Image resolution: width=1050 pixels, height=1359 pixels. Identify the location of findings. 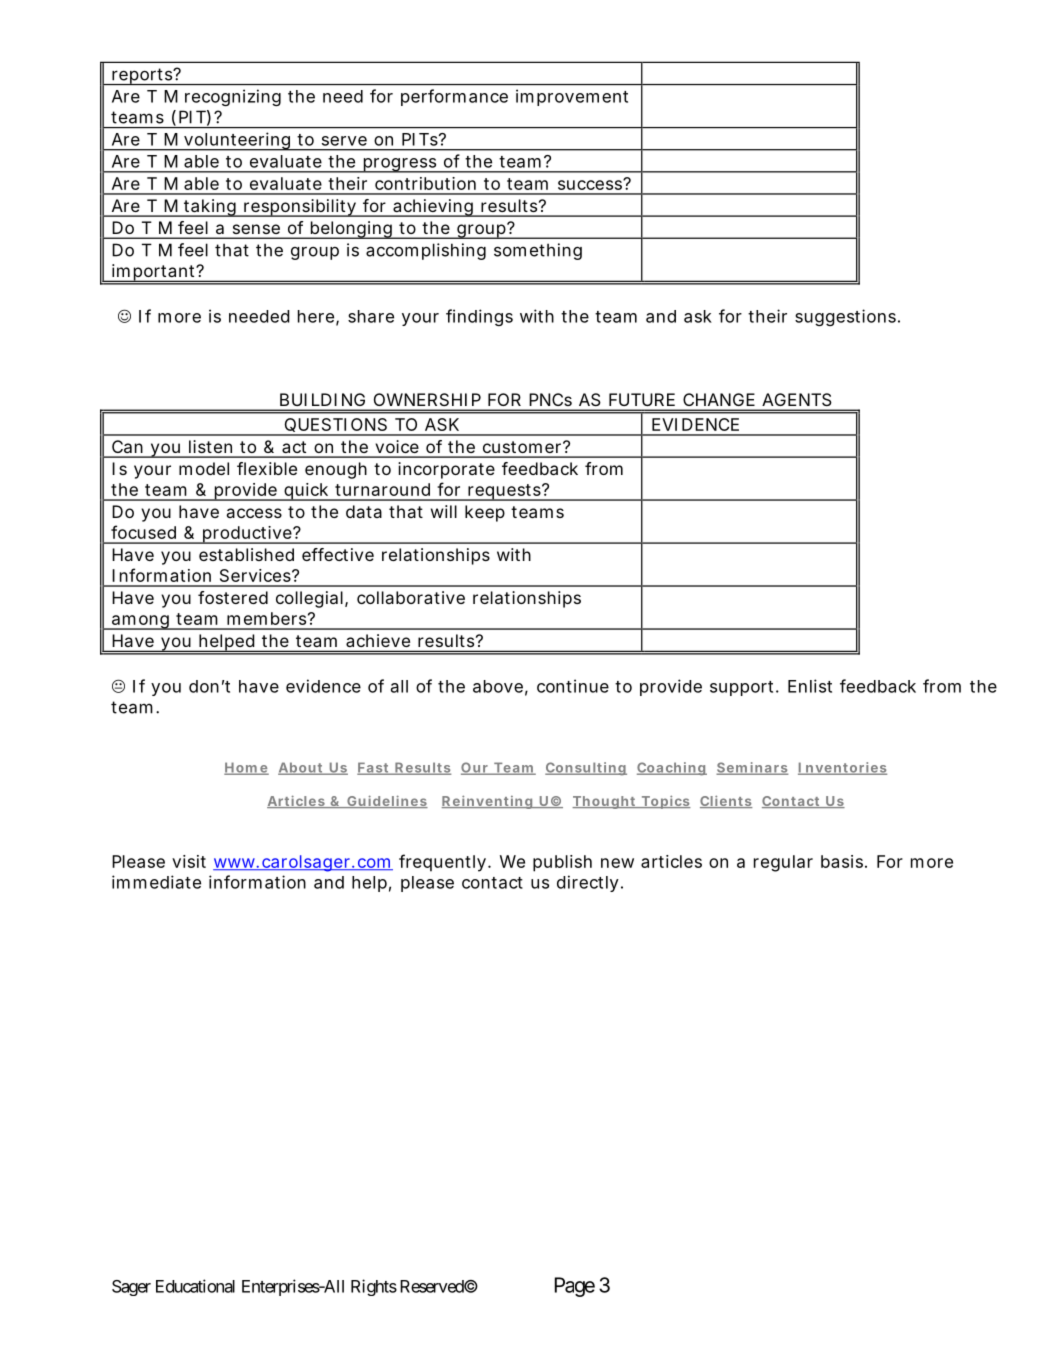
(479, 317).
